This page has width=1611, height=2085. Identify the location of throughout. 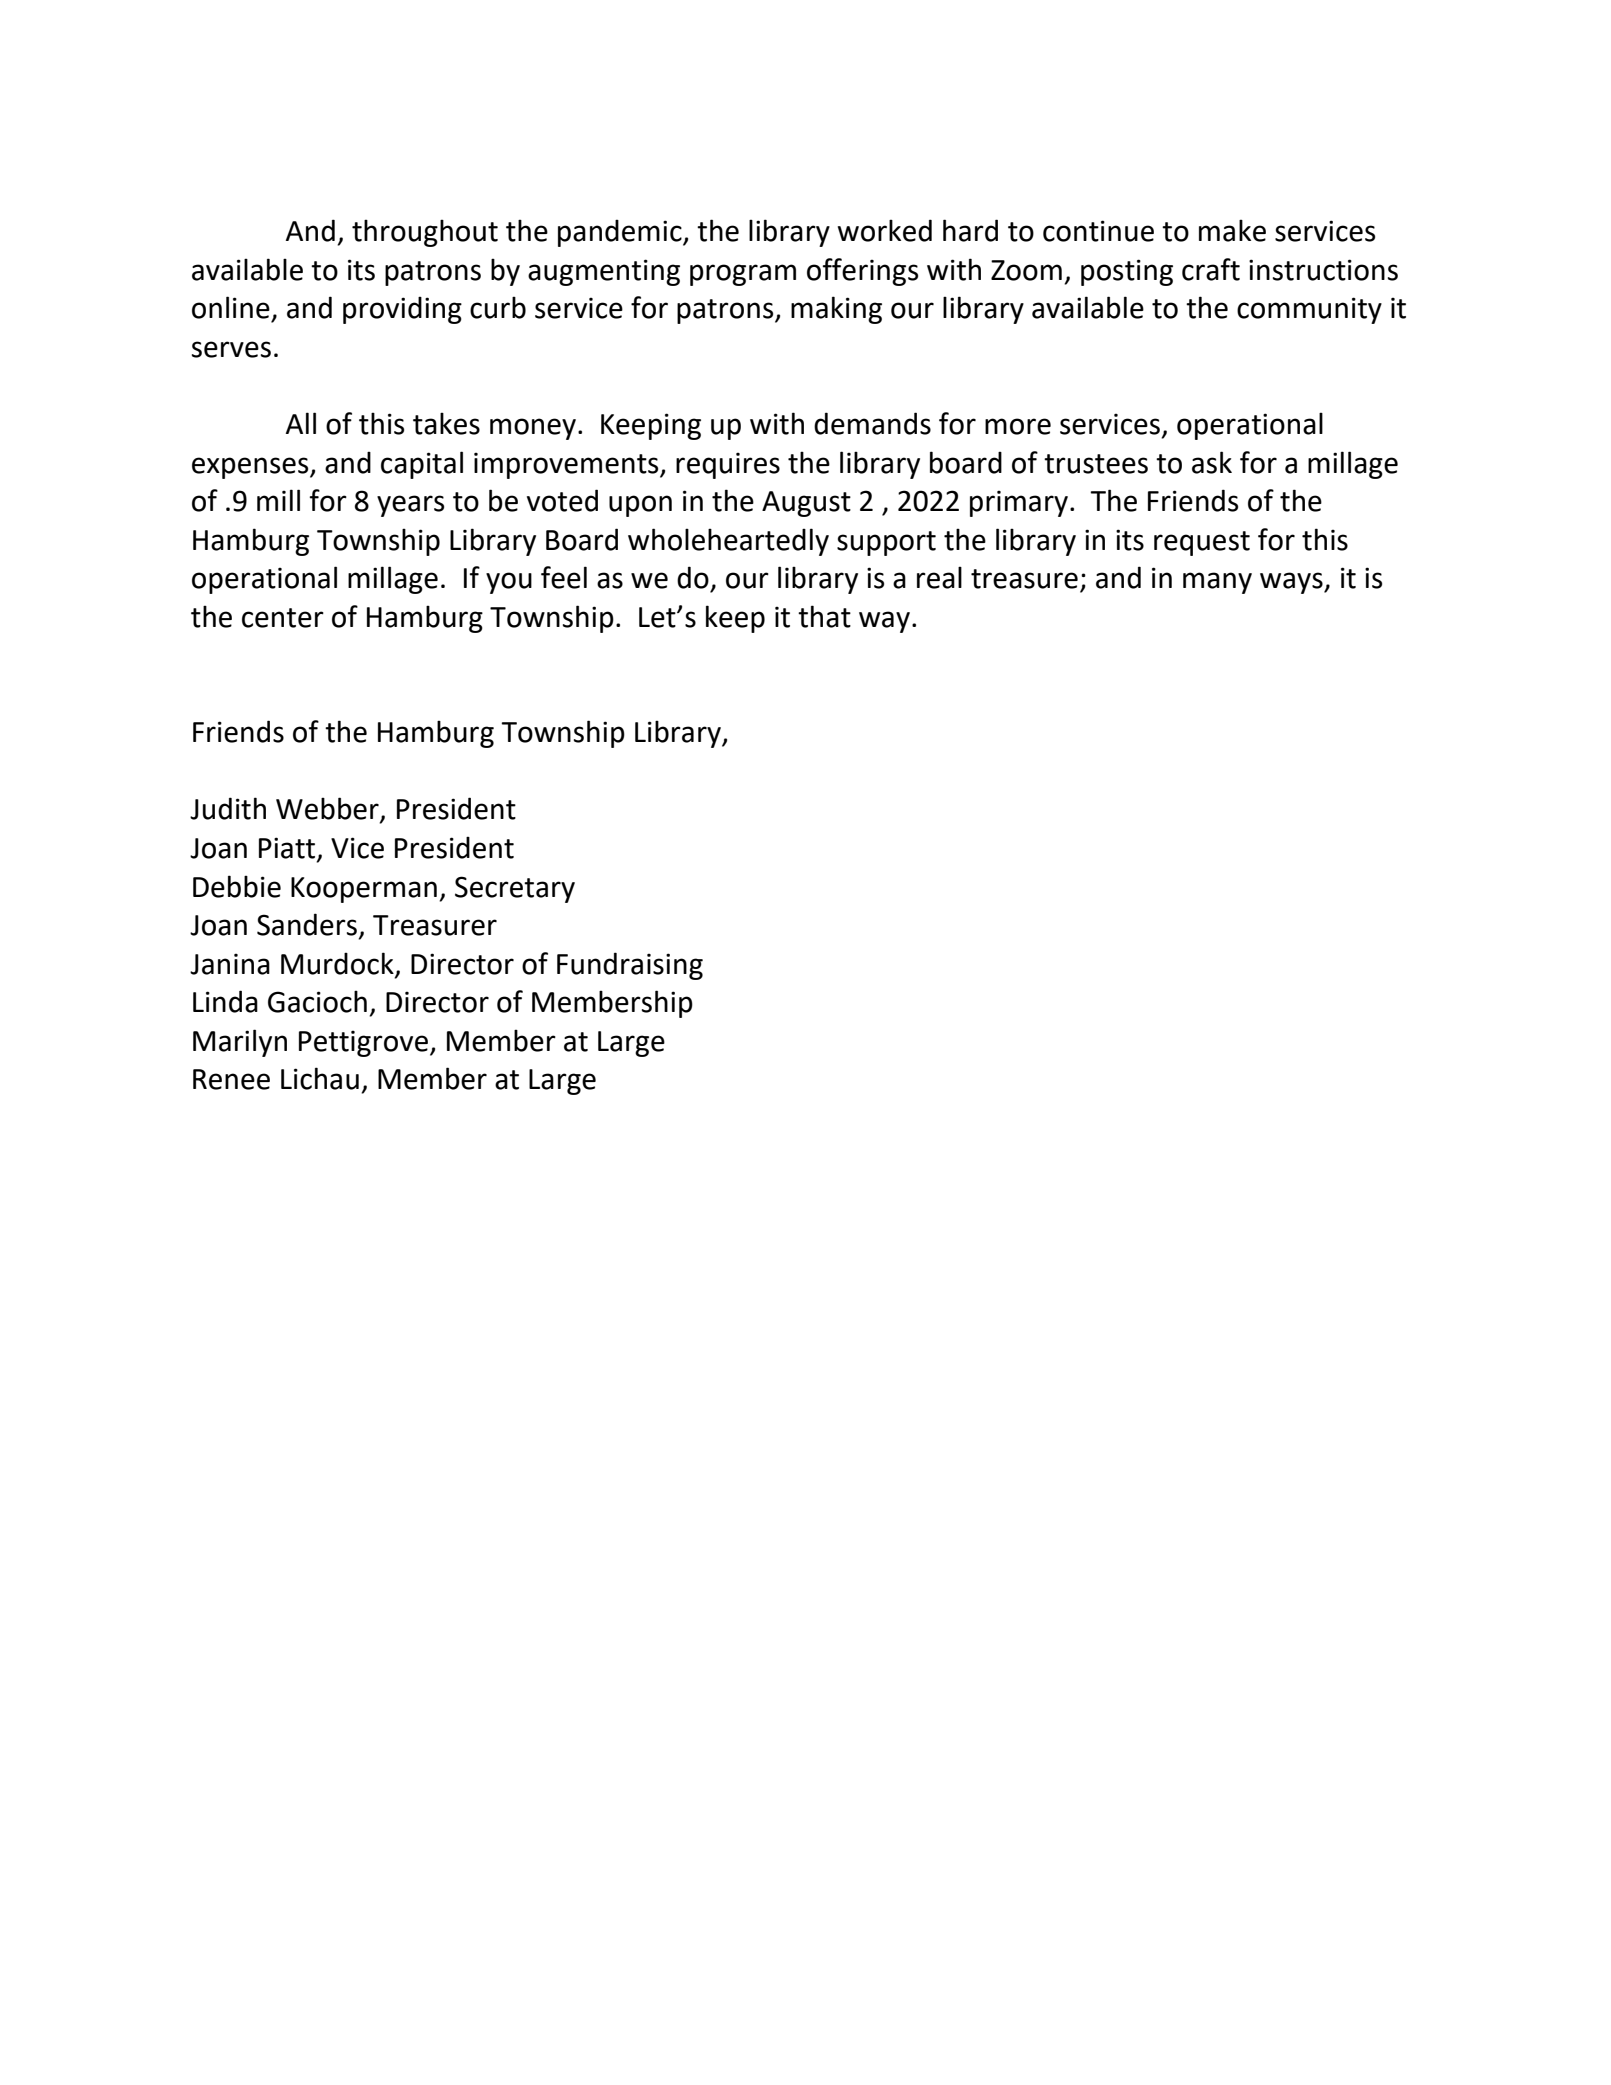
(425, 233).
